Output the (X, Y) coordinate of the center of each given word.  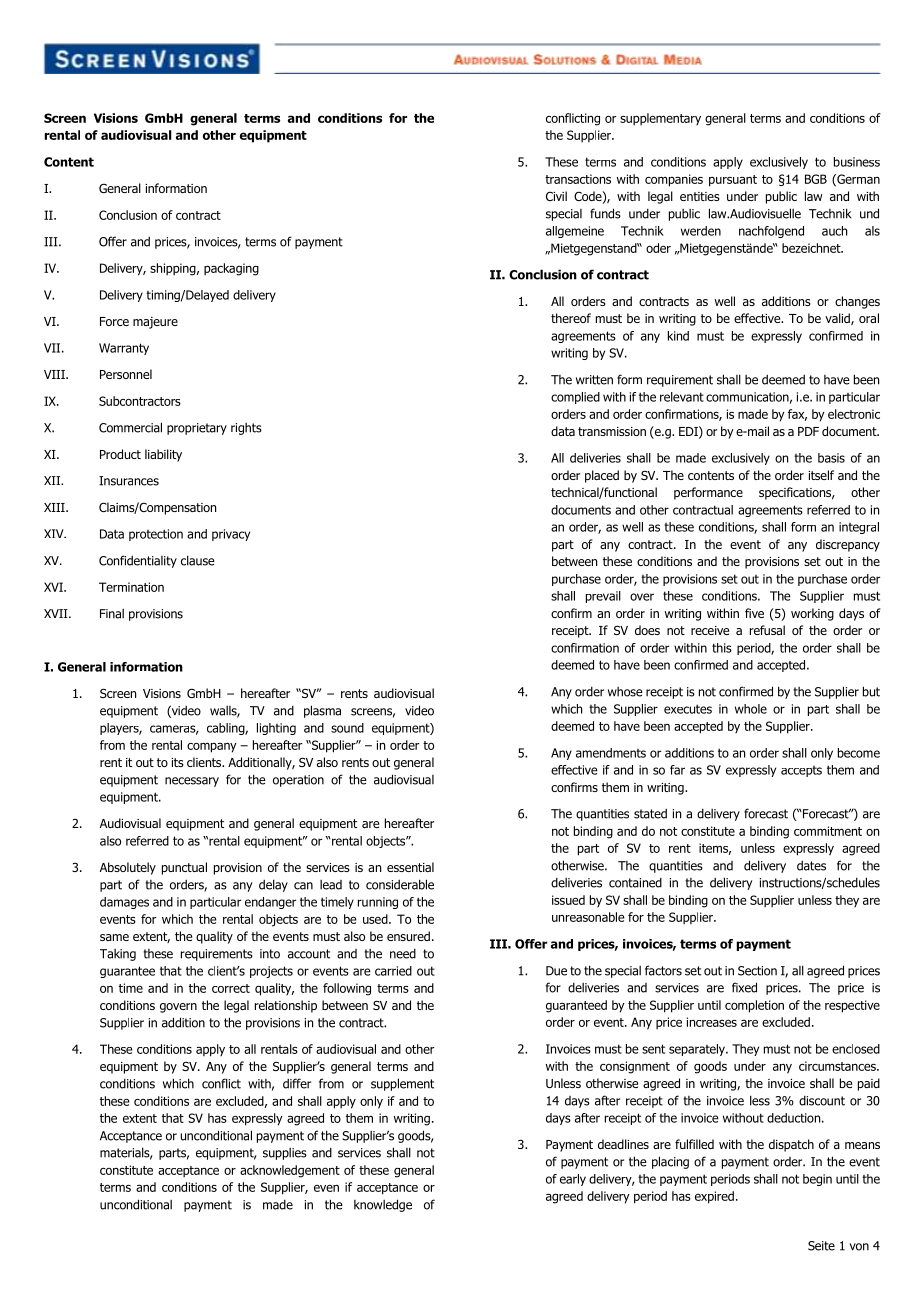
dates (811, 865)
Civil (556, 196)
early (573, 1180)
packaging (231, 269)
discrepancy (848, 545)
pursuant (733, 181)
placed (602, 476)
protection (156, 535)
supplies (285, 1154)
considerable (400, 884)
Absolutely (128, 868)
